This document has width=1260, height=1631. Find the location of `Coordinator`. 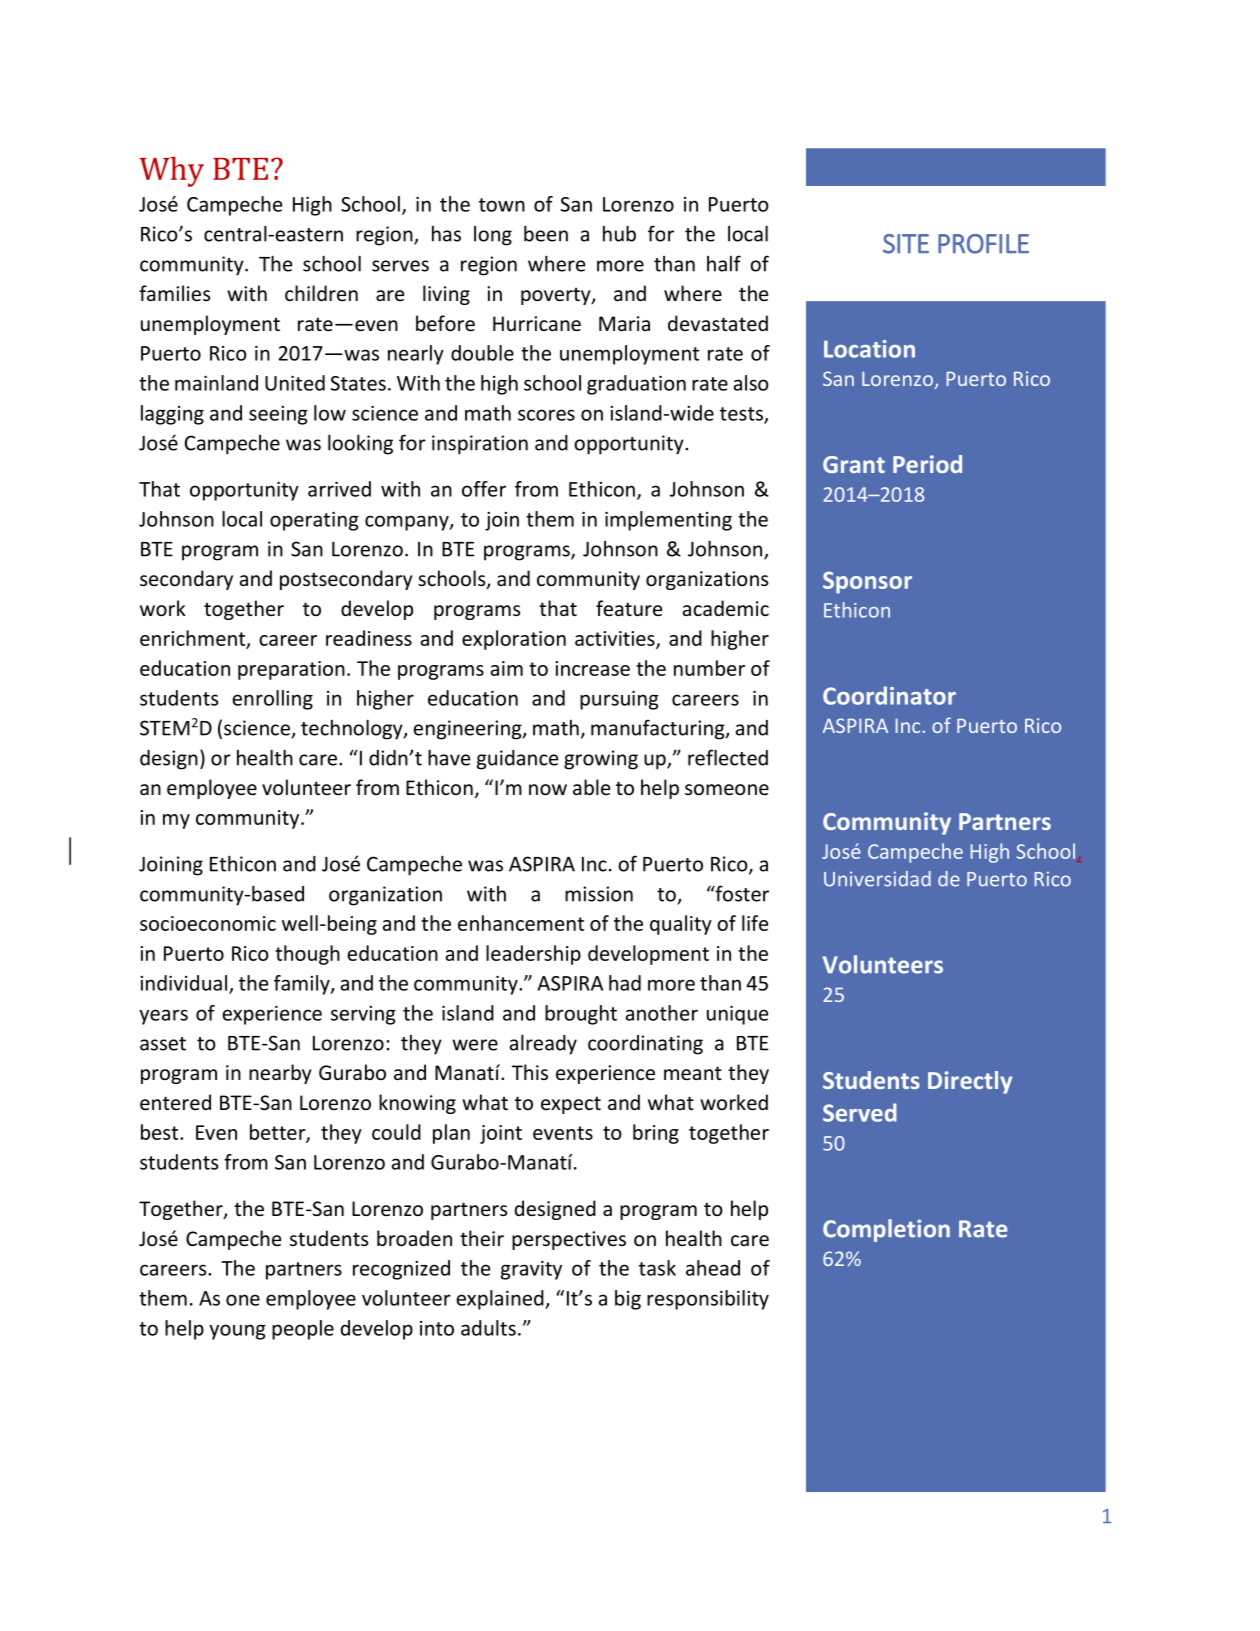

Coordinator is located at coordinates (889, 695).
